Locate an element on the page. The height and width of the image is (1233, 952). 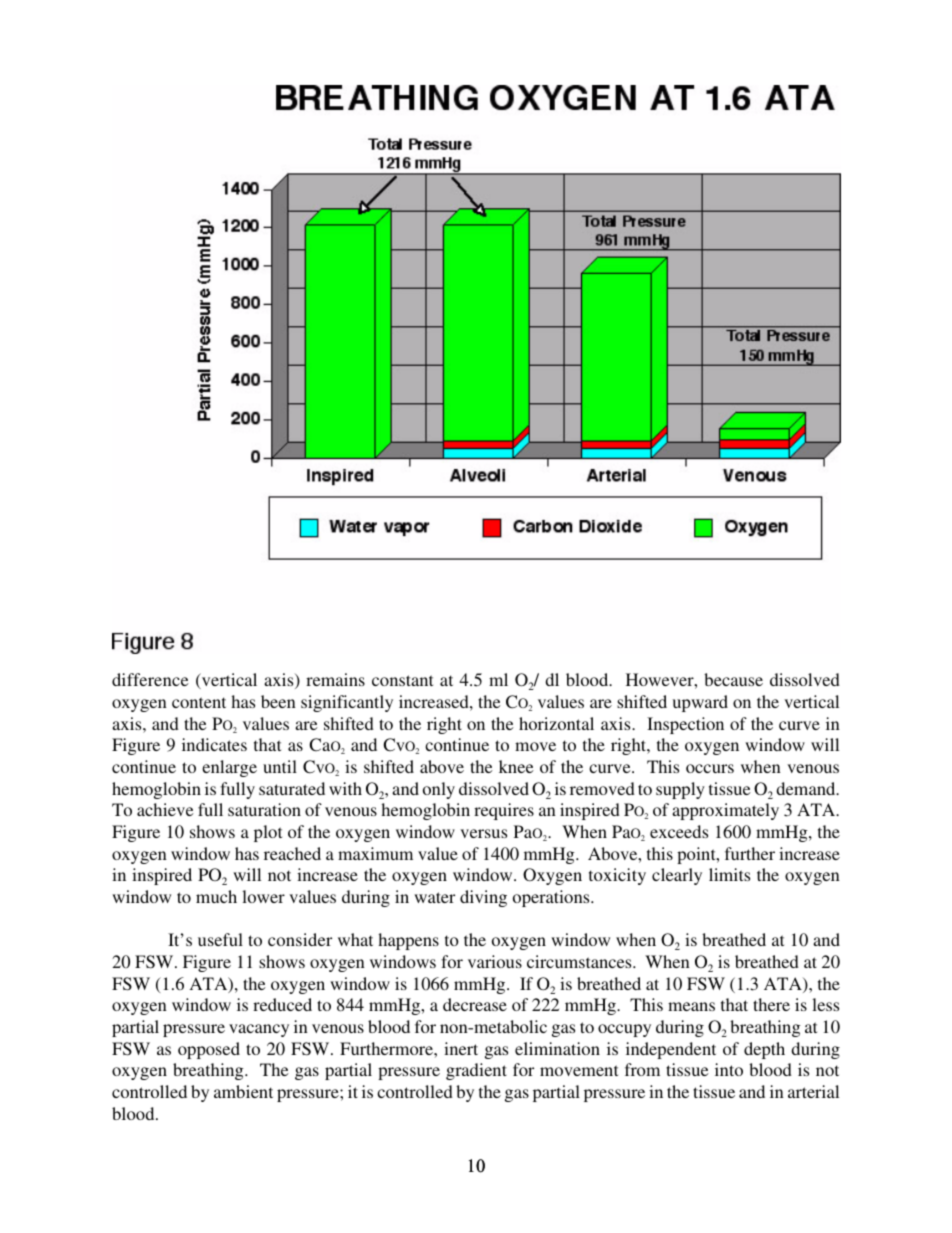
much is located at coordinates (216, 896).
